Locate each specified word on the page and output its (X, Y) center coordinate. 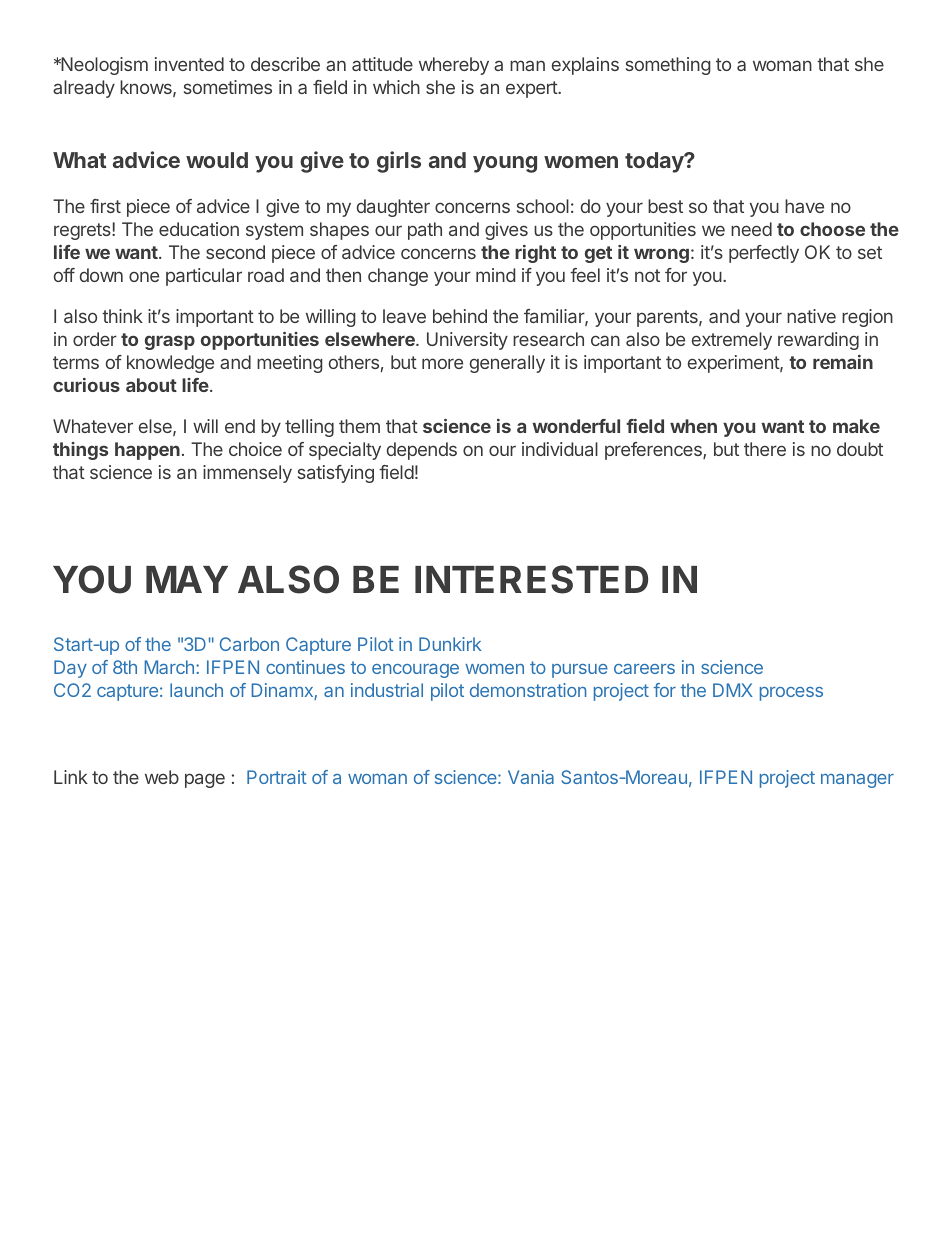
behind (460, 316)
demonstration (528, 690)
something (668, 66)
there (765, 449)
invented (189, 64)
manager (857, 781)
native (811, 316)
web (162, 777)
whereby (454, 66)
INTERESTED (531, 579)
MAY (187, 579)
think (122, 316)
